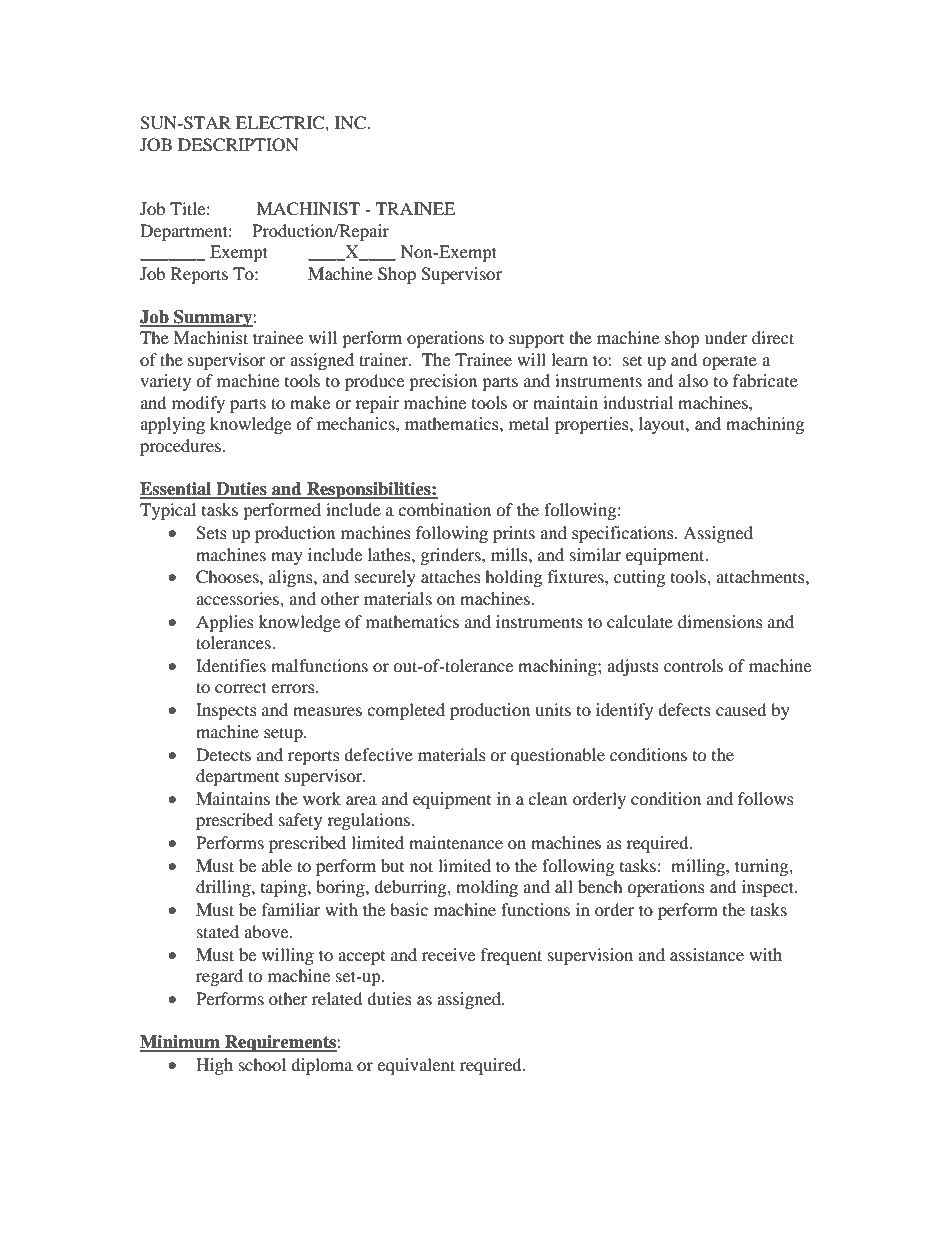 The image size is (952, 1233). What do you see at coordinates (536, 341) in the document?
I see `support` at bounding box center [536, 341].
